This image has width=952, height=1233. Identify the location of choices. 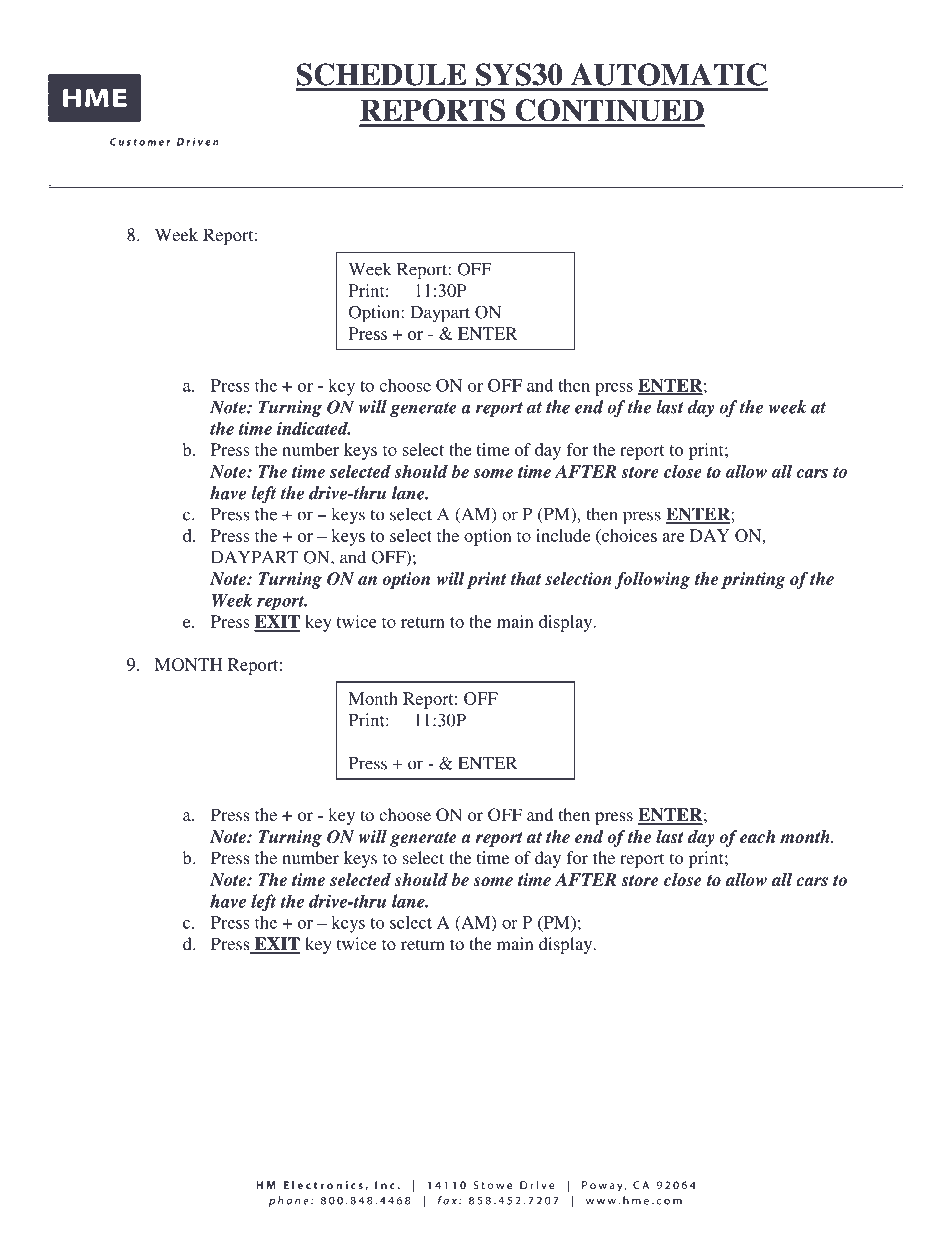
(628, 536).
